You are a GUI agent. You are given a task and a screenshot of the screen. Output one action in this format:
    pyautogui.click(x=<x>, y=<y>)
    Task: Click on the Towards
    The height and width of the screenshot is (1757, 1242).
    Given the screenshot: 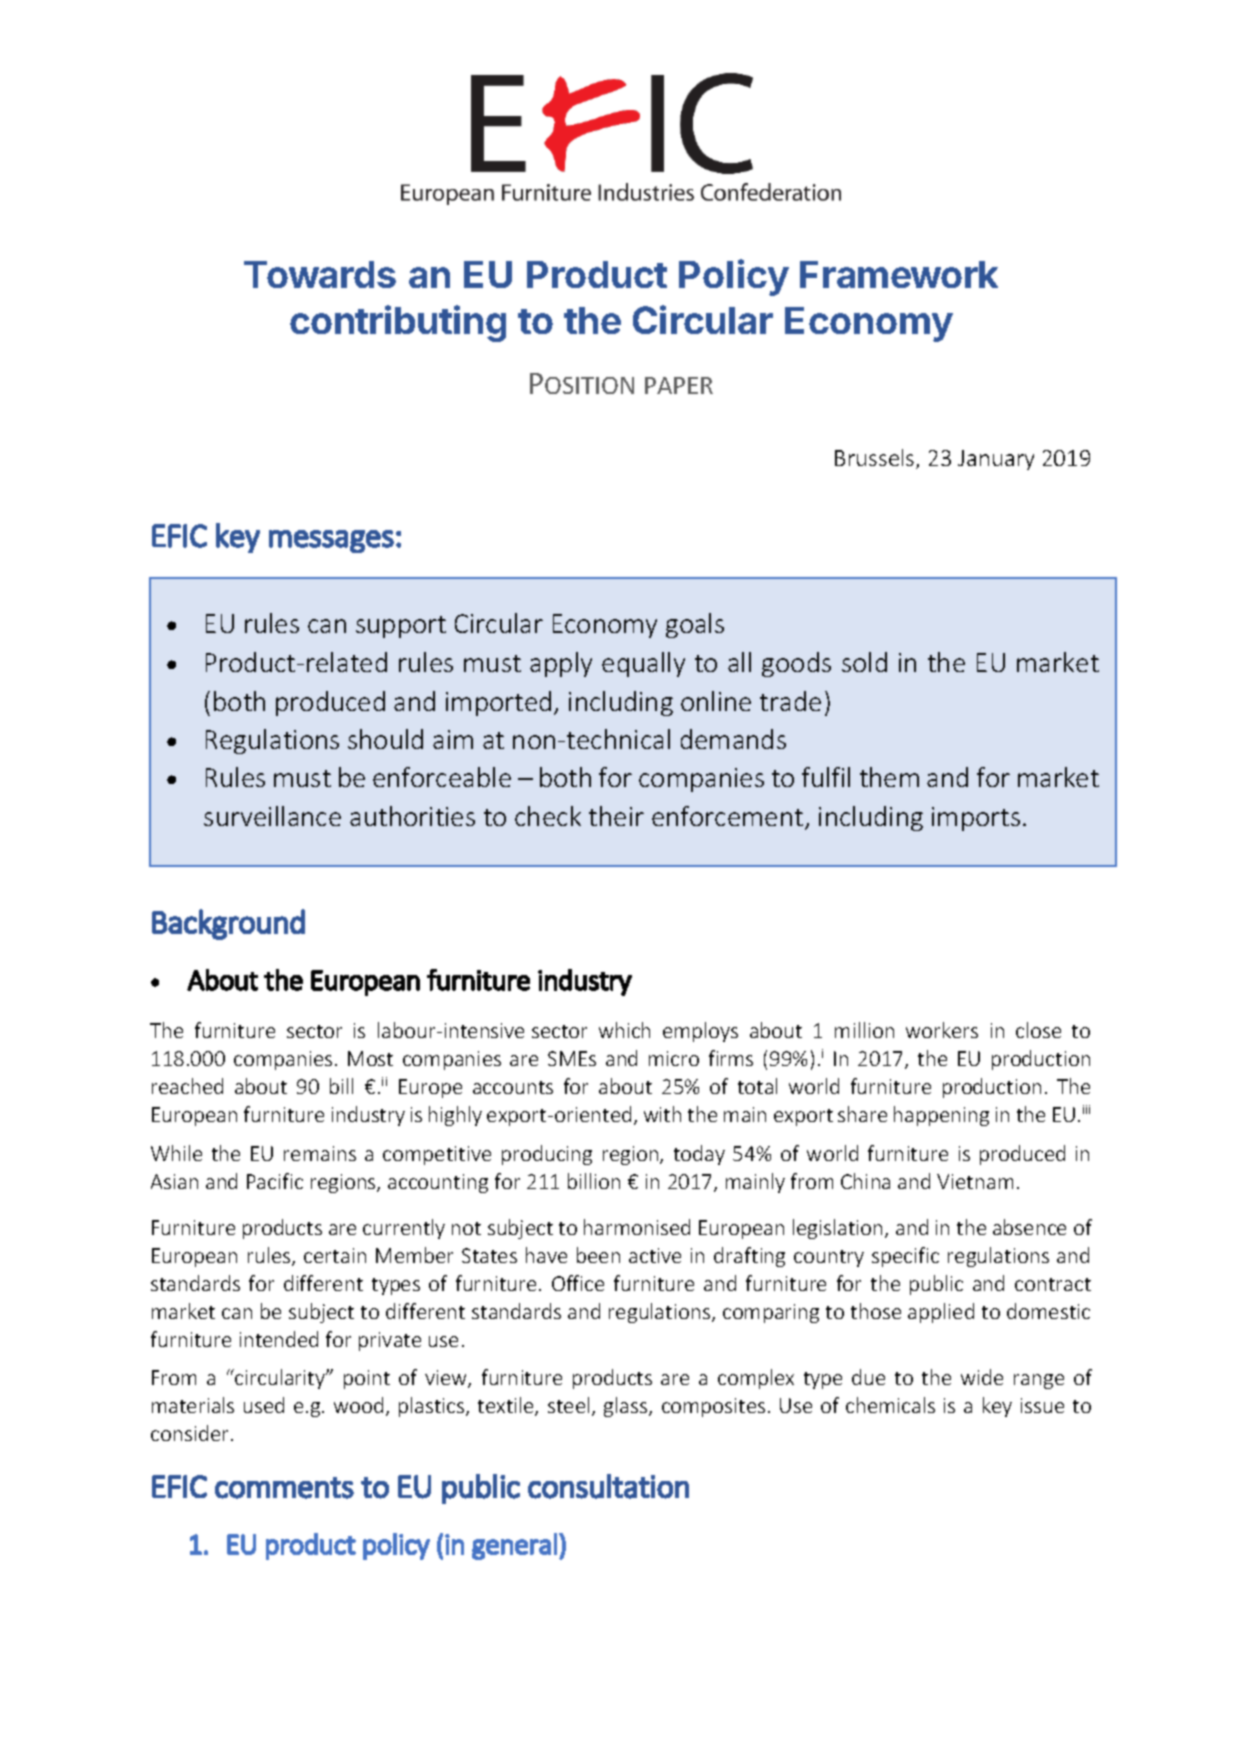 What is the action you would take?
    pyautogui.click(x=320, y=274)
